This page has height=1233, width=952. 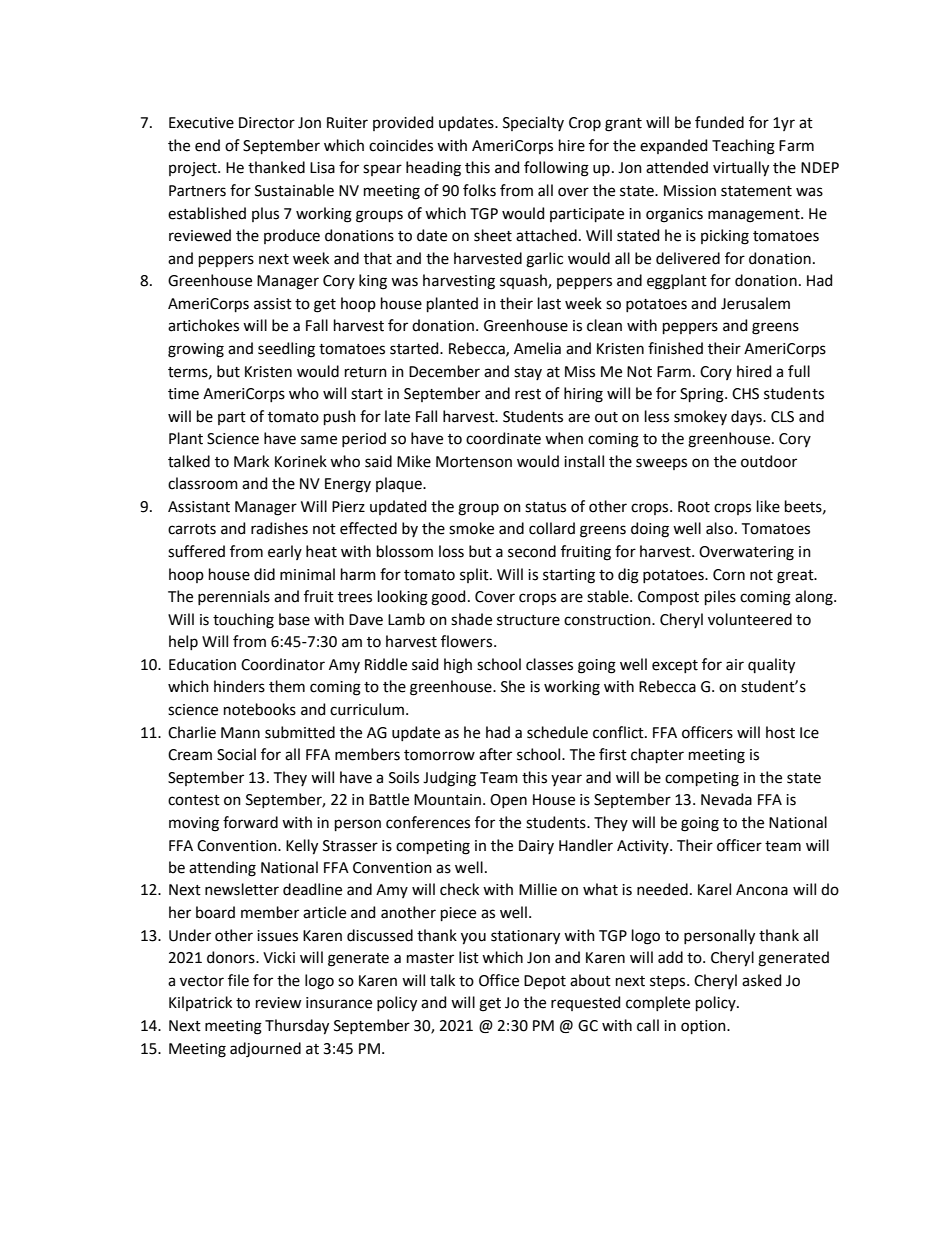 What do you see at coordinates (729, 575) in the page?
I see `Corn` at bounding box center [729, 575].
